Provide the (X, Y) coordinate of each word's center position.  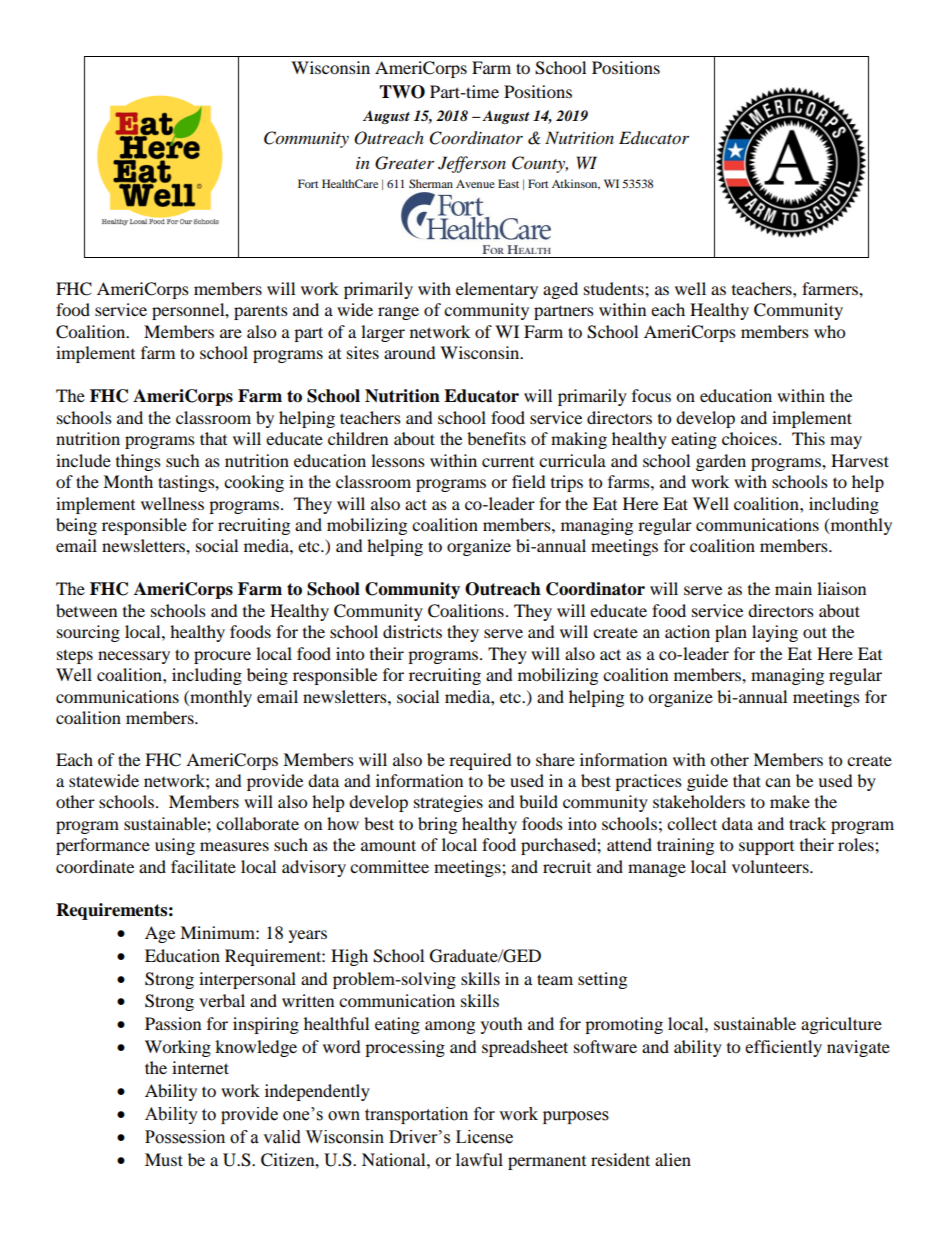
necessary (134, 657)
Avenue (475, 183)
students (615, 288)
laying (775, 633)
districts (412, 631)
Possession (185, 1137)
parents (261, 313)
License (484, 1137)
